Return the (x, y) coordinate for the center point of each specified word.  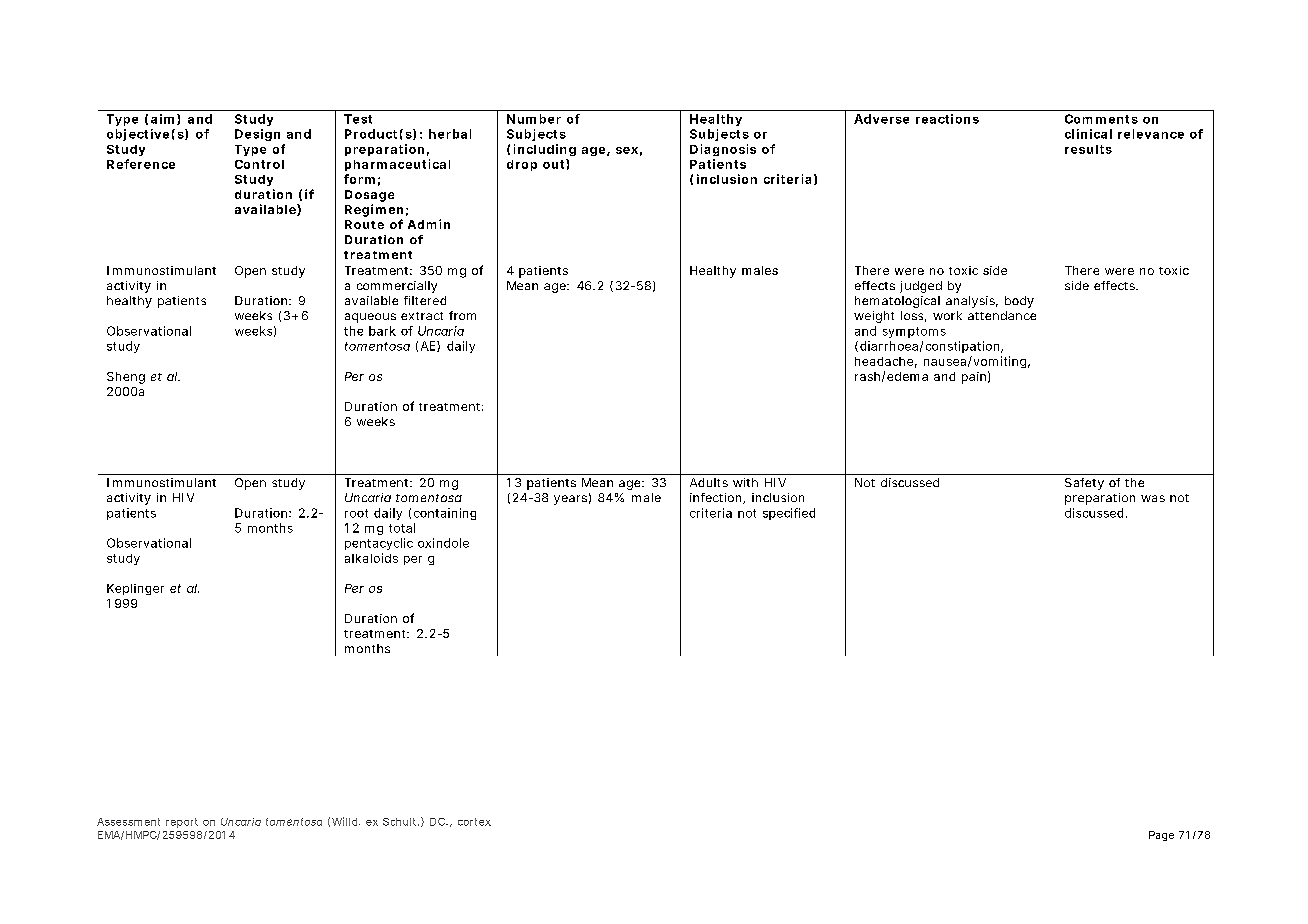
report (182, 823)
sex (627, 150)
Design (257, 135)
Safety (1084, 484)
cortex (474, 822)
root (356, 513)
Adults (709, 482)
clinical (1088, 134)
